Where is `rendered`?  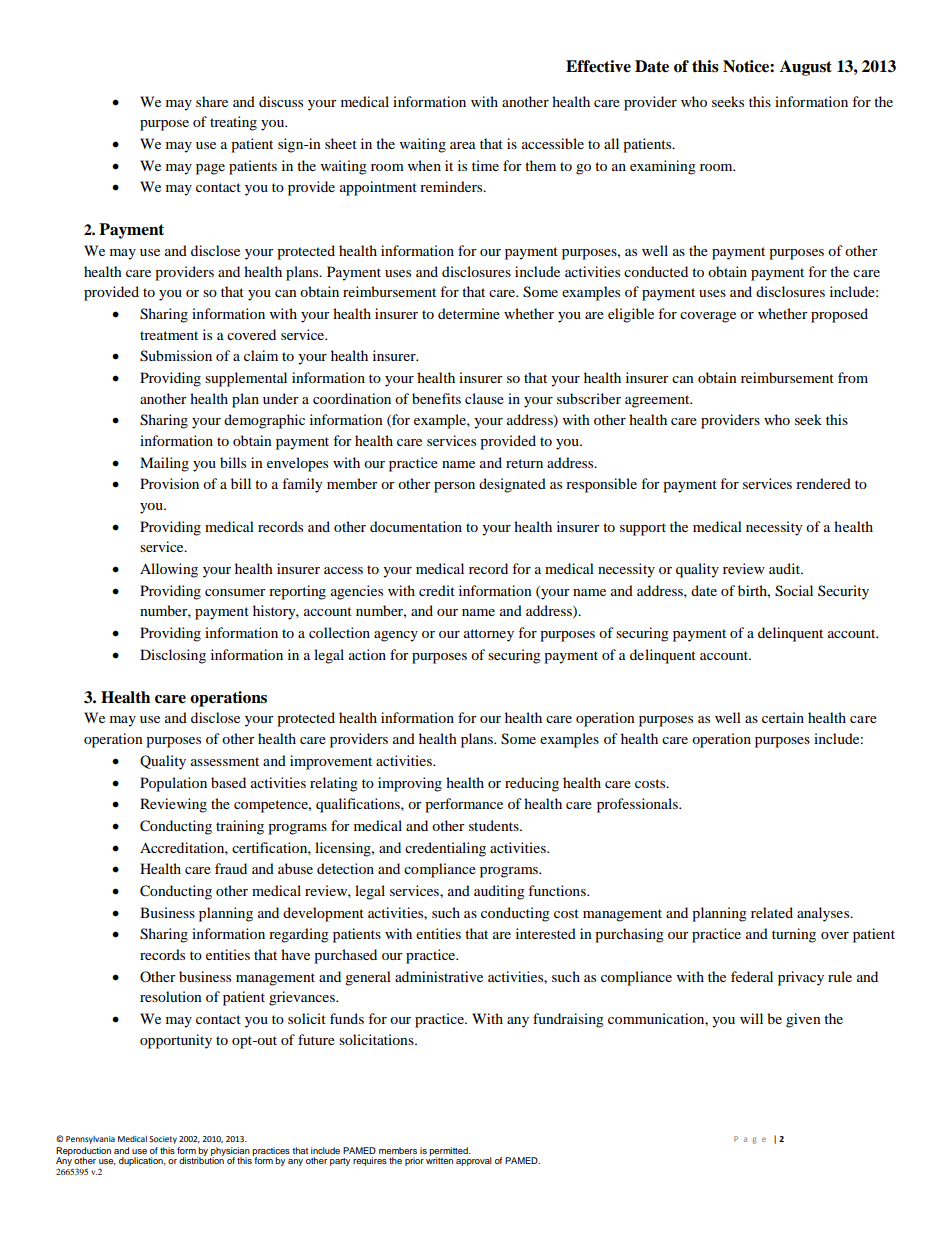
rendered is located at coordinates (823, 483).
